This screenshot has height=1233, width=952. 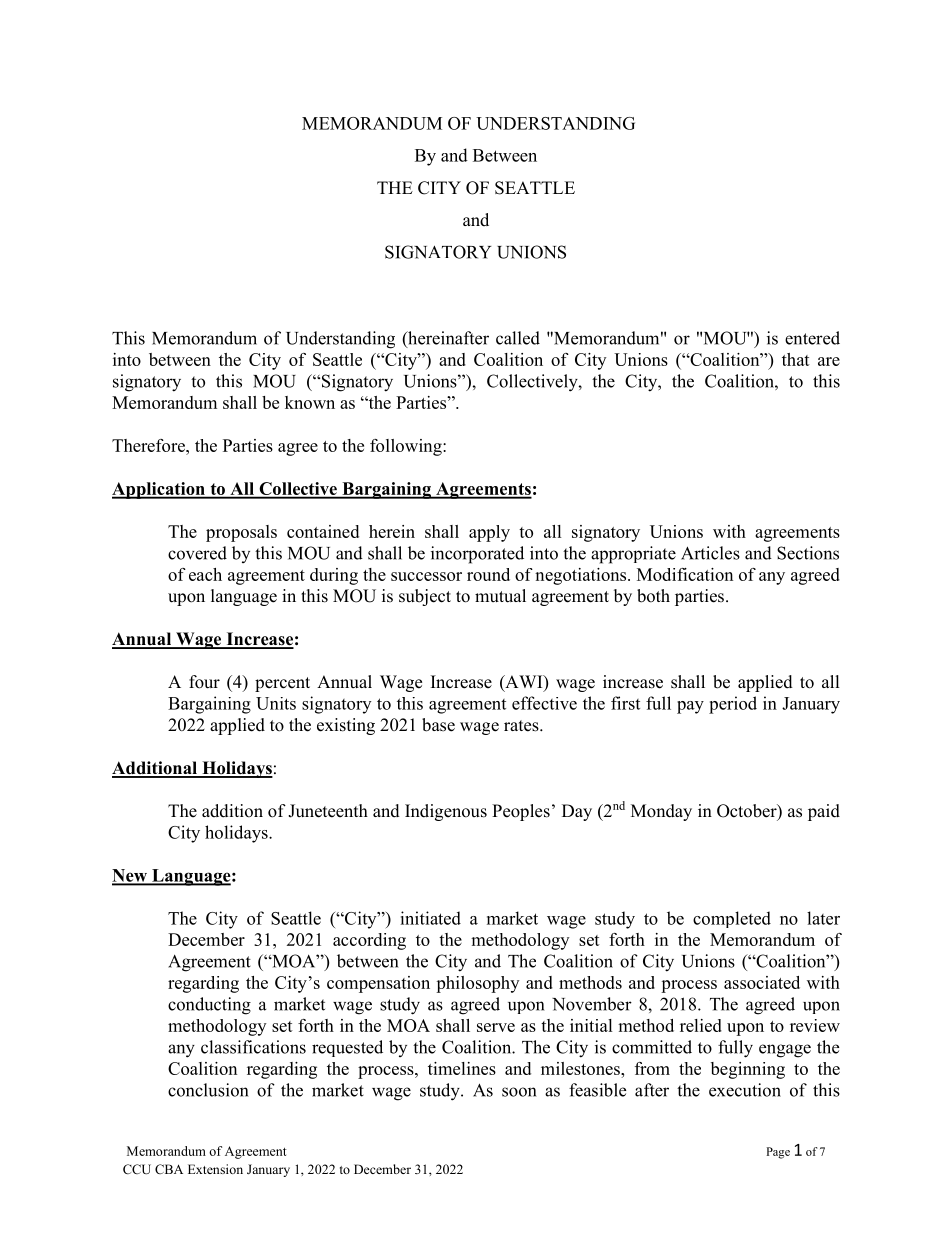 What do you see at coordinates (522, 726) in the screenshot?
I see `rates` at bounding box center [522, 726].
